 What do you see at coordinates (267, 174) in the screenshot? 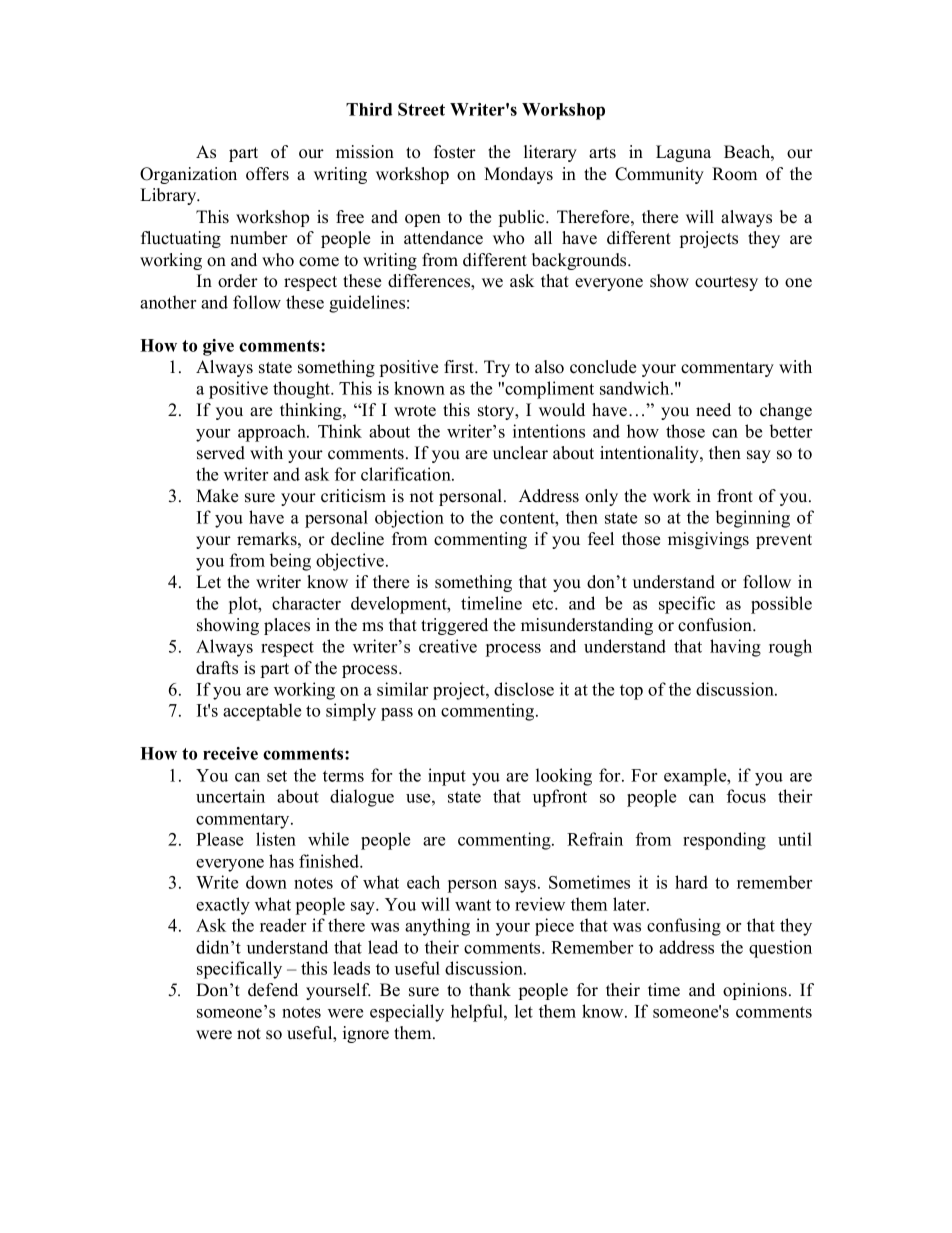
I see `offers` at bounding box center [267, 174].
